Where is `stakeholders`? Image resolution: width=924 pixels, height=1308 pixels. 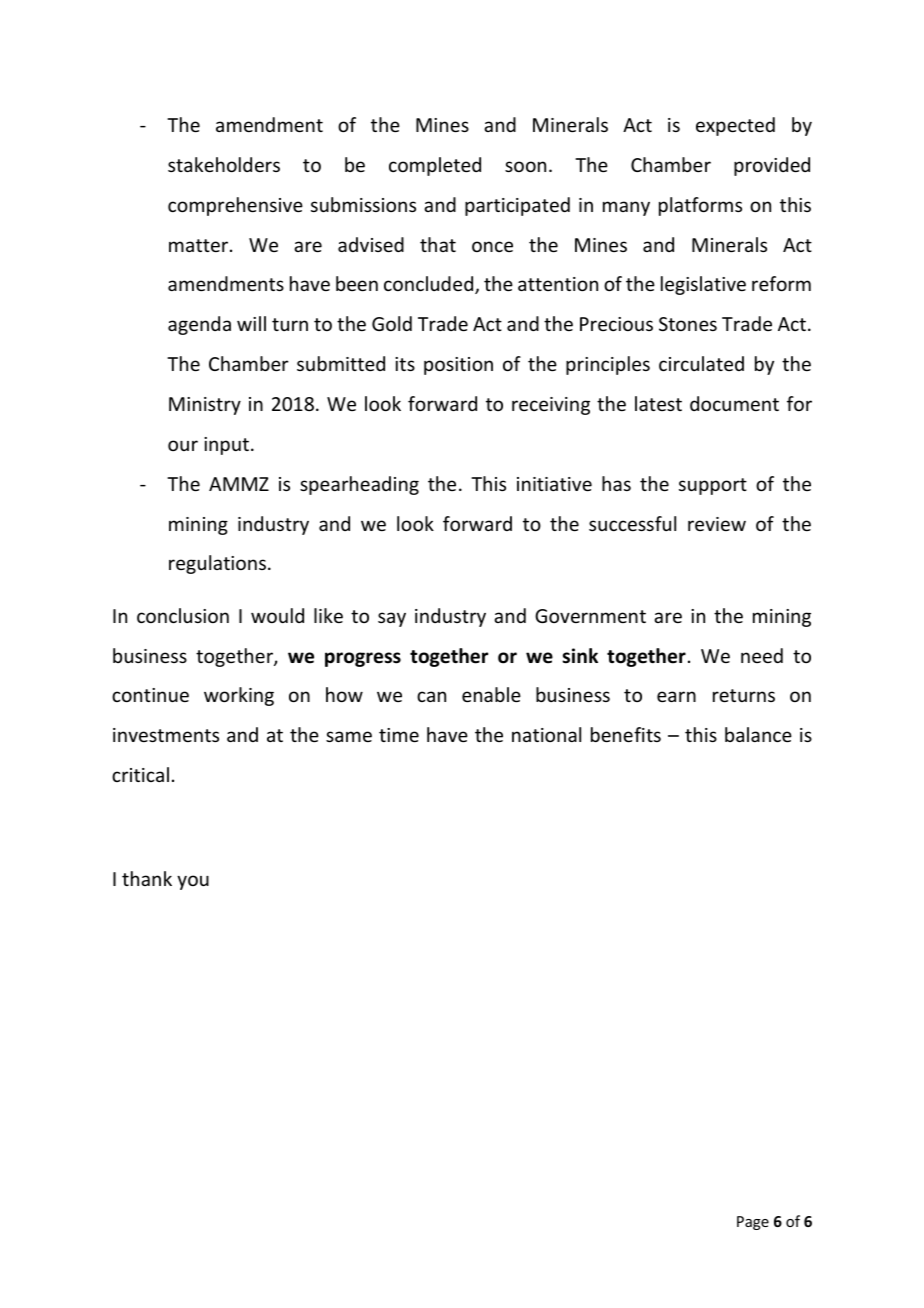 stakeholders is located at coordinates (224, 164).
